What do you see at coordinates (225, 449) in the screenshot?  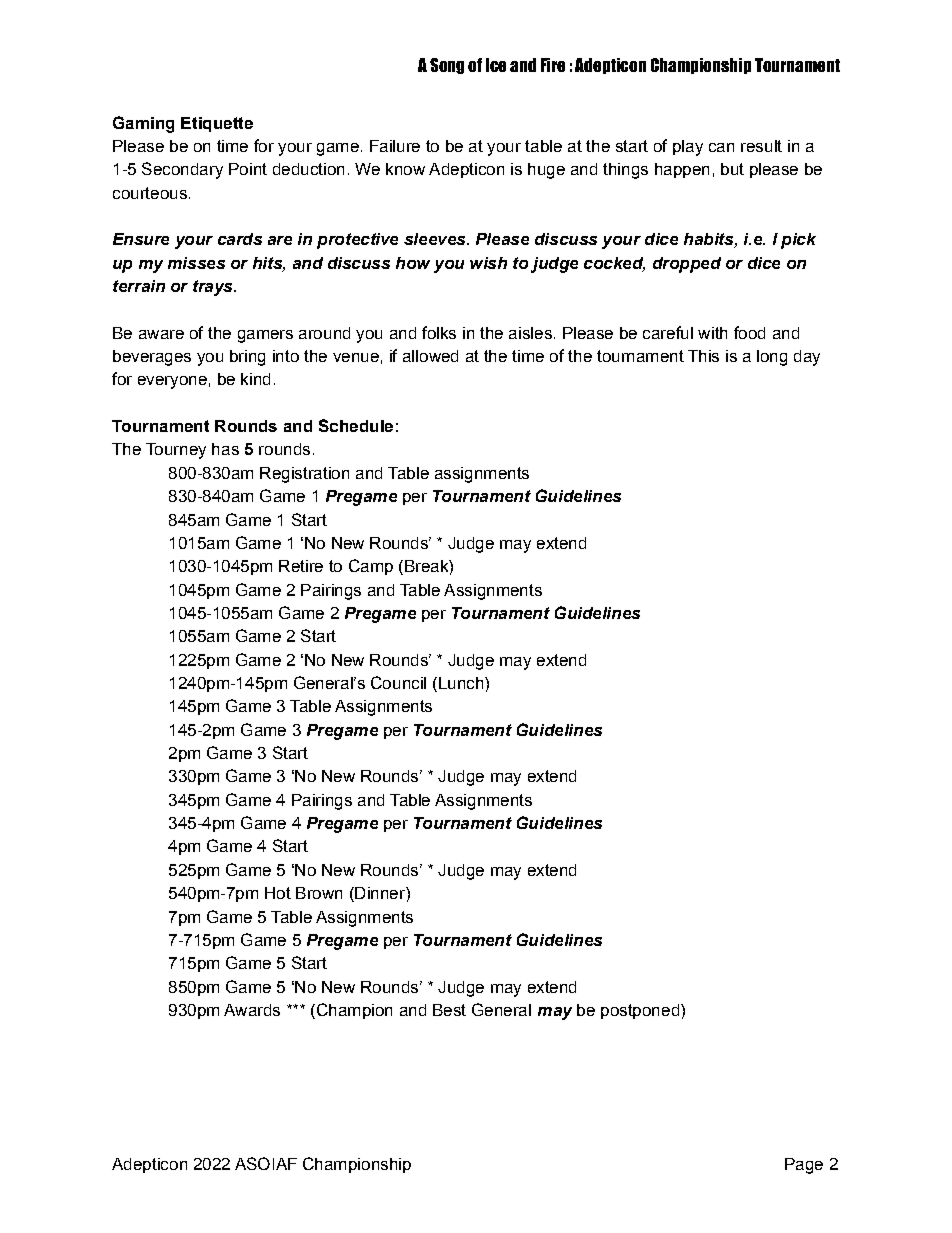 I see `has` at bounding box center [225, 449].
